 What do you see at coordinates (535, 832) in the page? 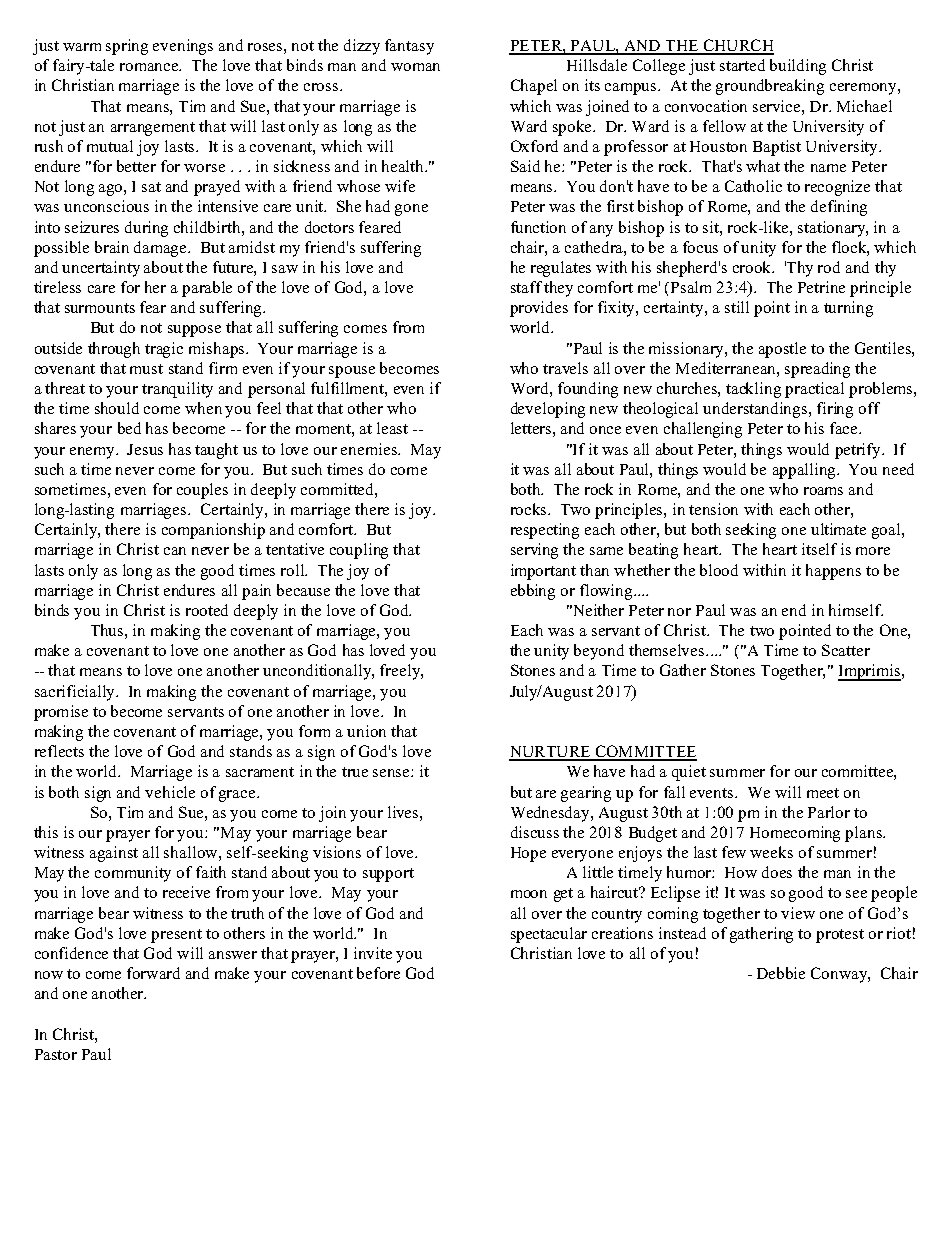
I see `discuss` at bounding box center [535, 832].
